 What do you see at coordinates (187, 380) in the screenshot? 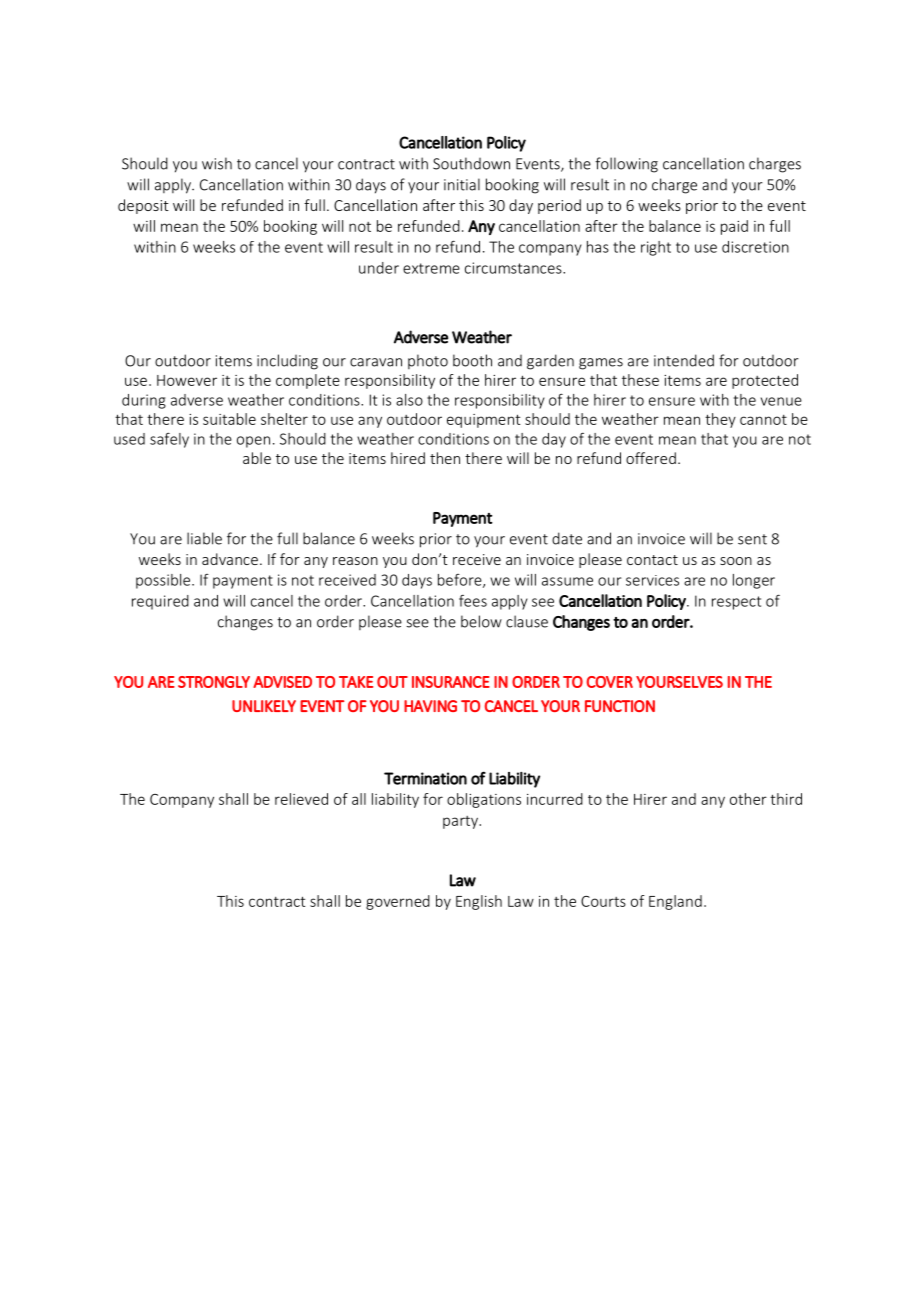
I see `However` at bounding box center [187, 380].
